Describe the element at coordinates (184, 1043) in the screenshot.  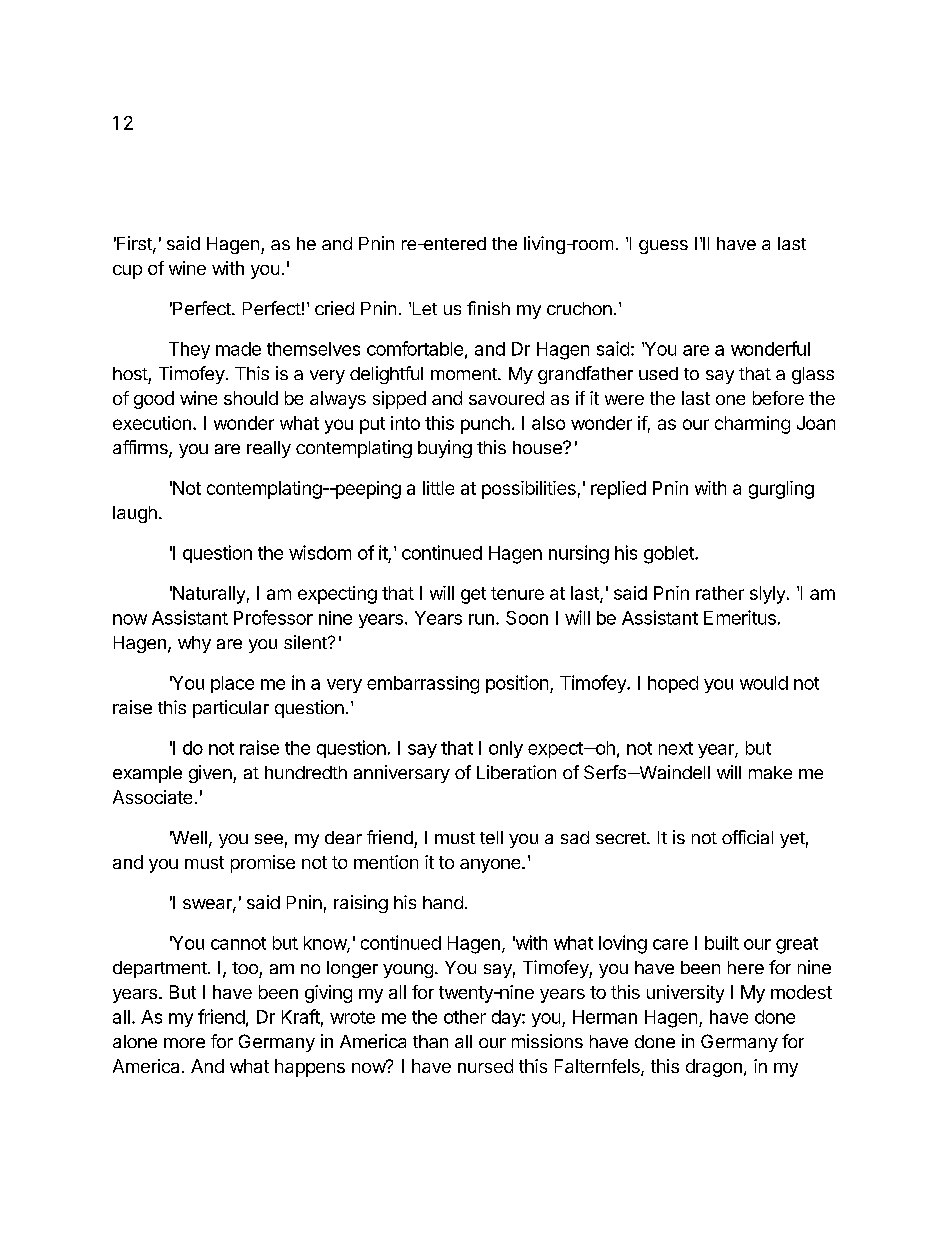
I see `more` at that location.
